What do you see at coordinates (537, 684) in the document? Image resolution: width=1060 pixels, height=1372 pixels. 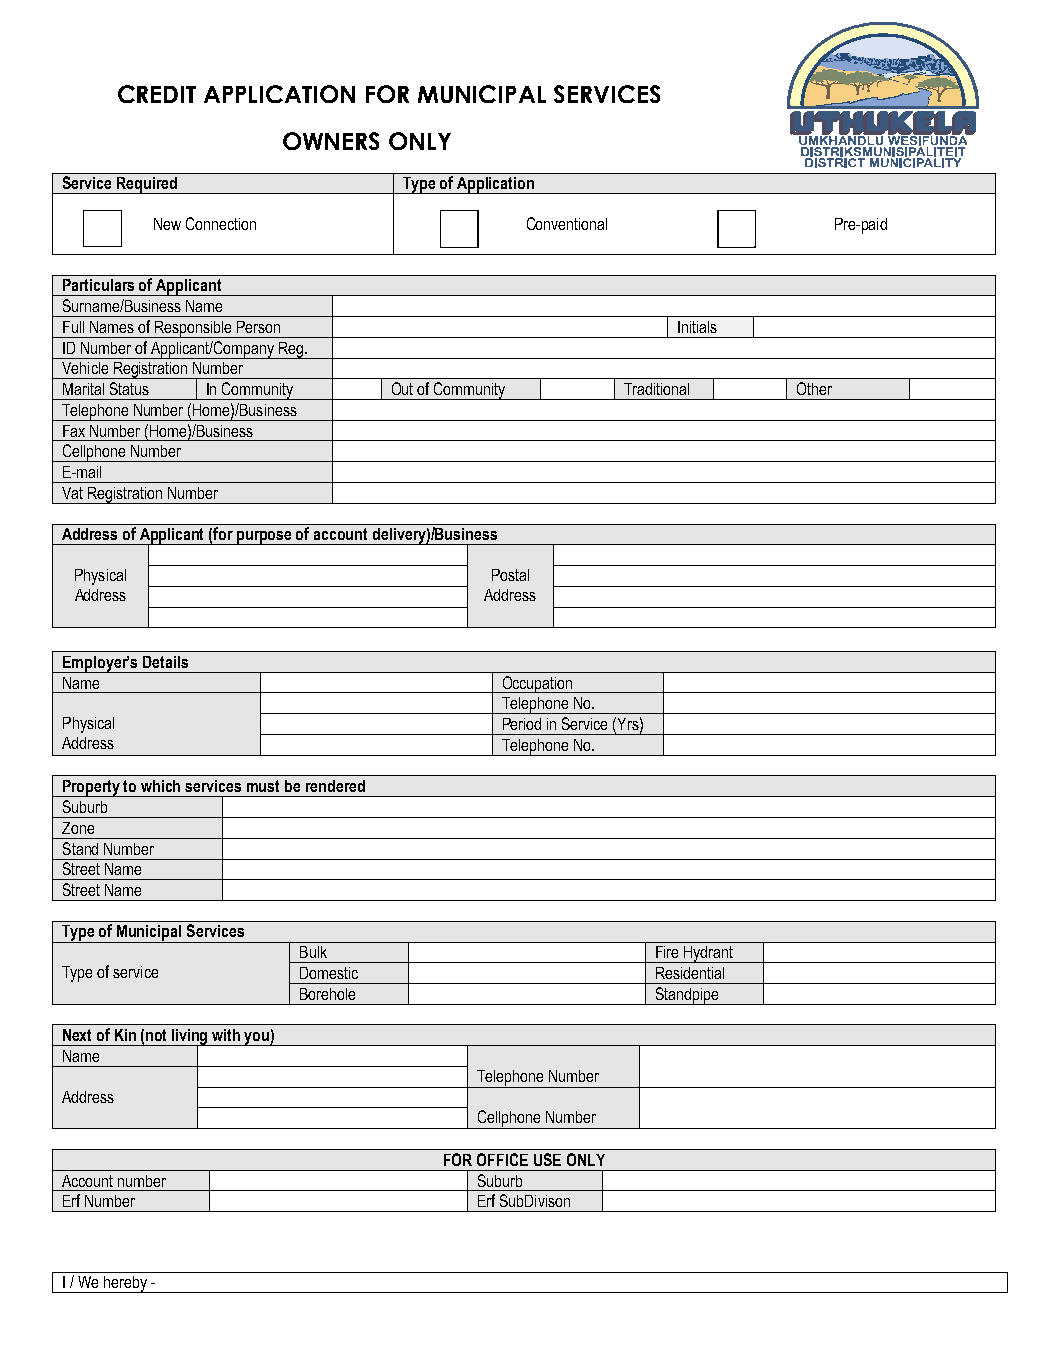 I see `Occupation` at bounding box center [537, 684].
